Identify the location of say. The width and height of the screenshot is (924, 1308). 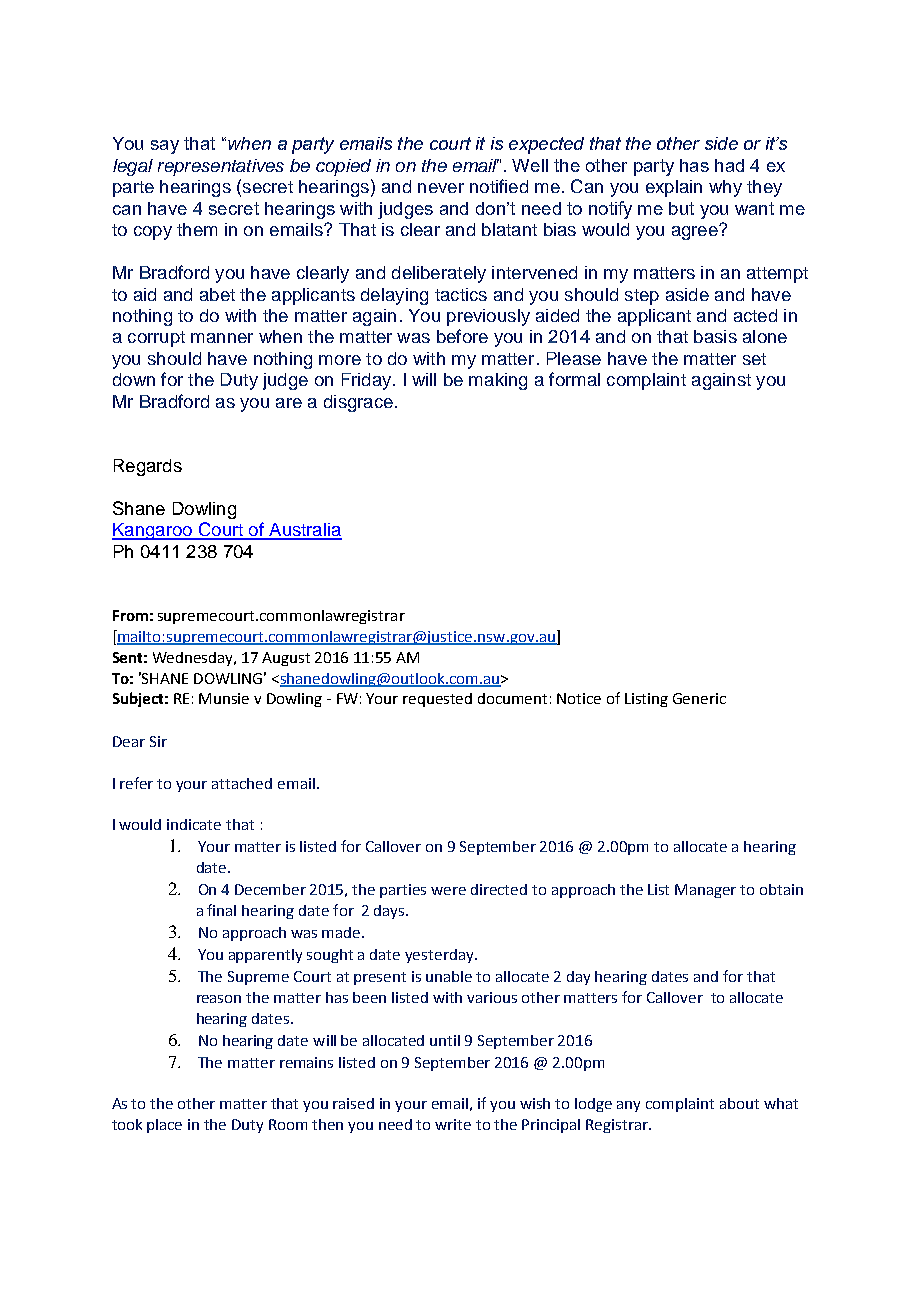
(165, 147).
